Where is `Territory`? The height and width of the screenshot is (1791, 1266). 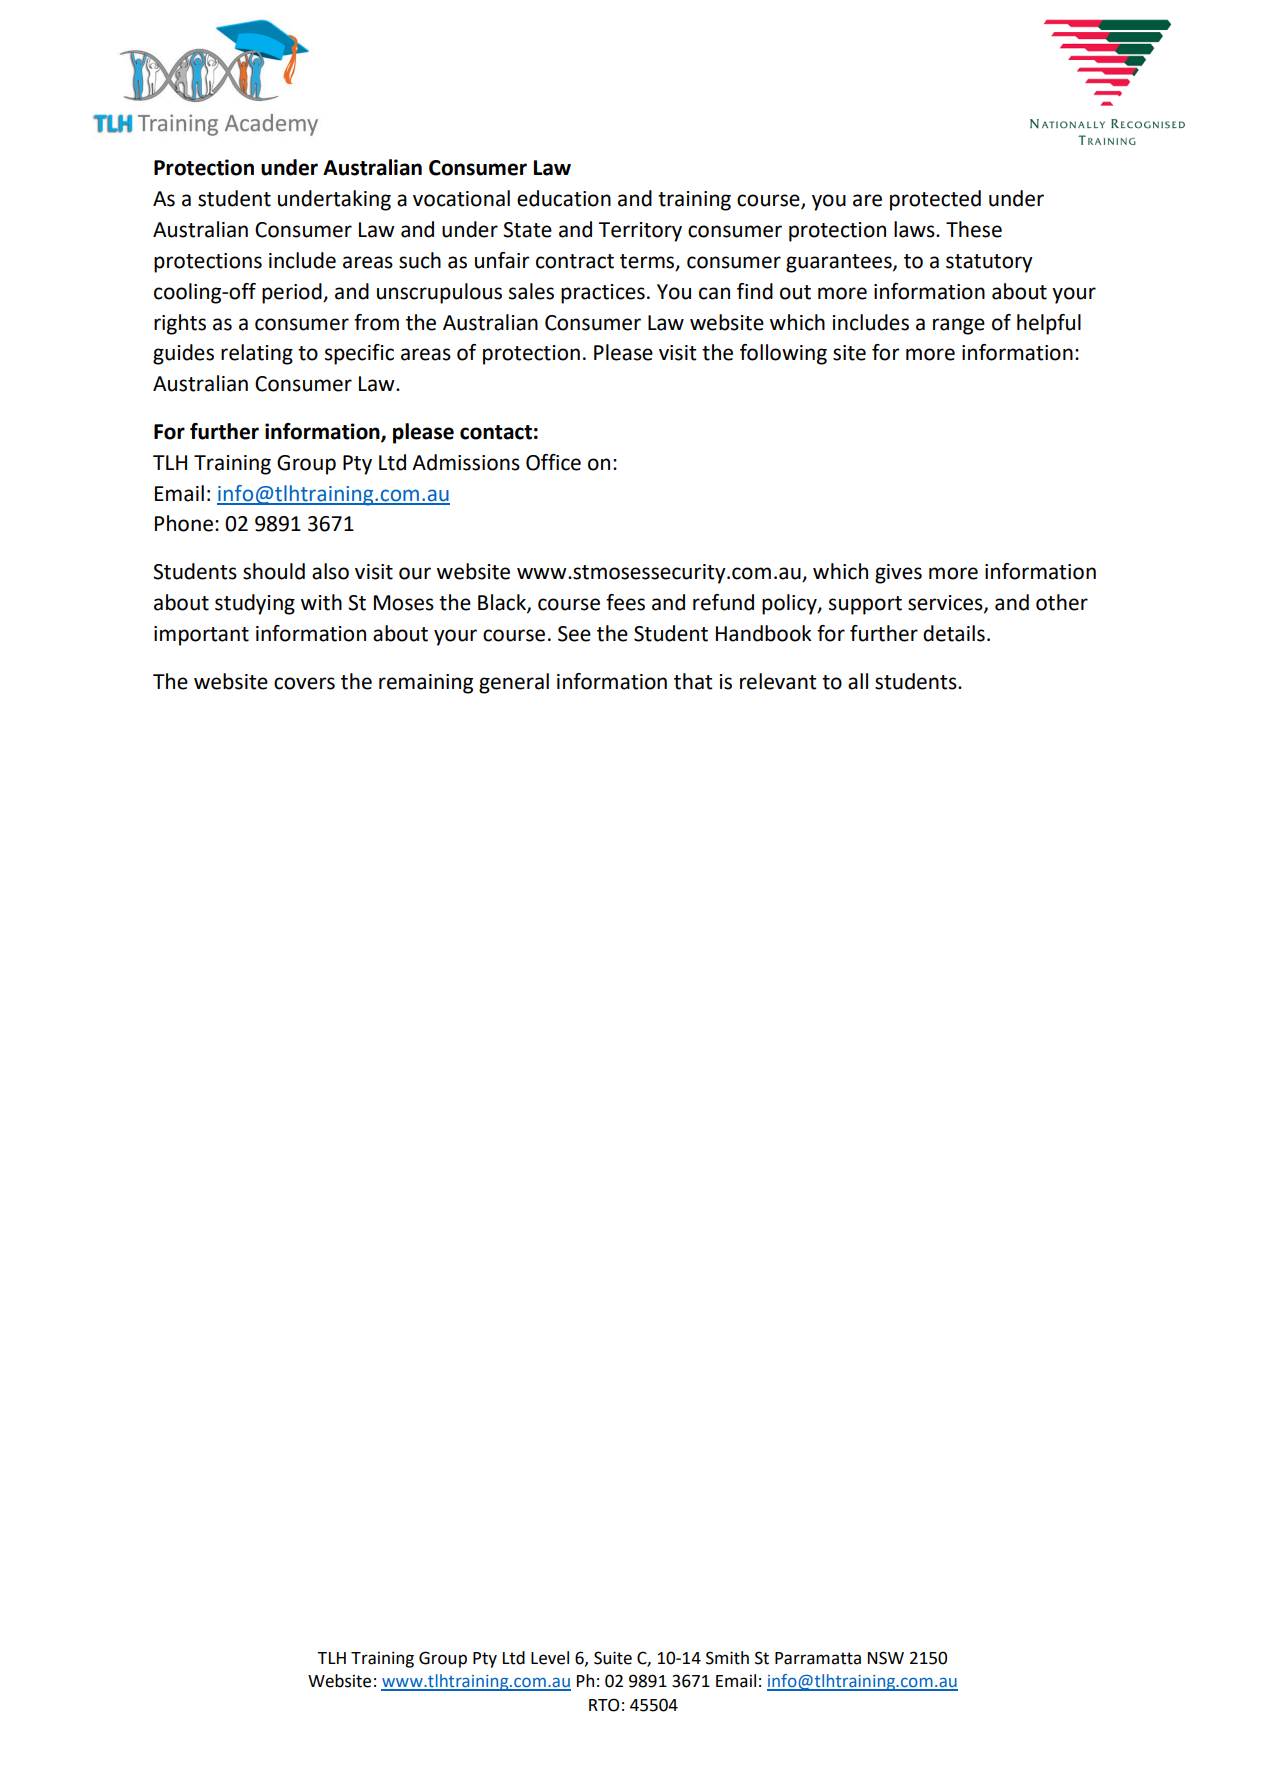 Territory is located at coordinates (640, 232).
